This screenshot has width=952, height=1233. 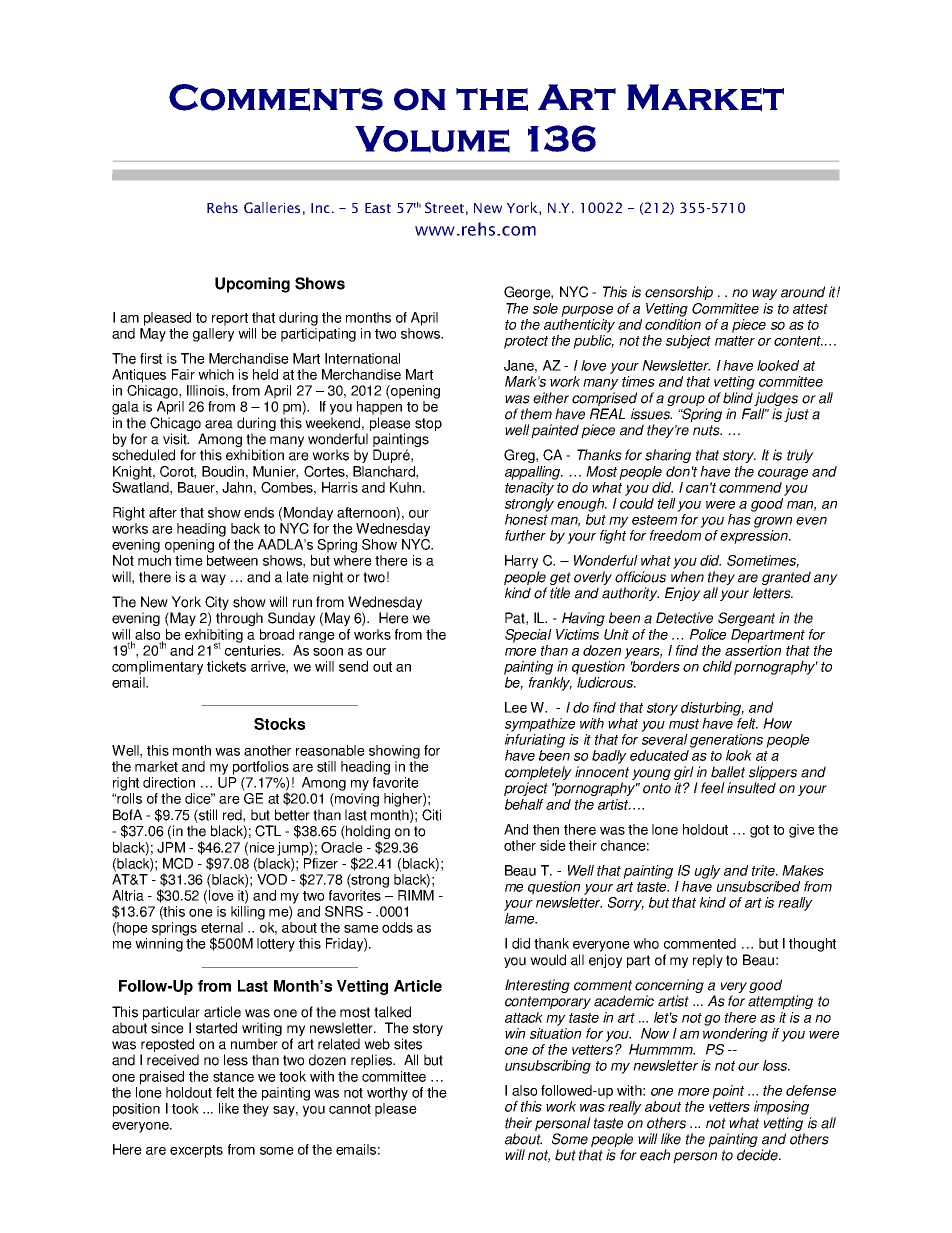 I want to click on Street, so click(x=444, y=207).
